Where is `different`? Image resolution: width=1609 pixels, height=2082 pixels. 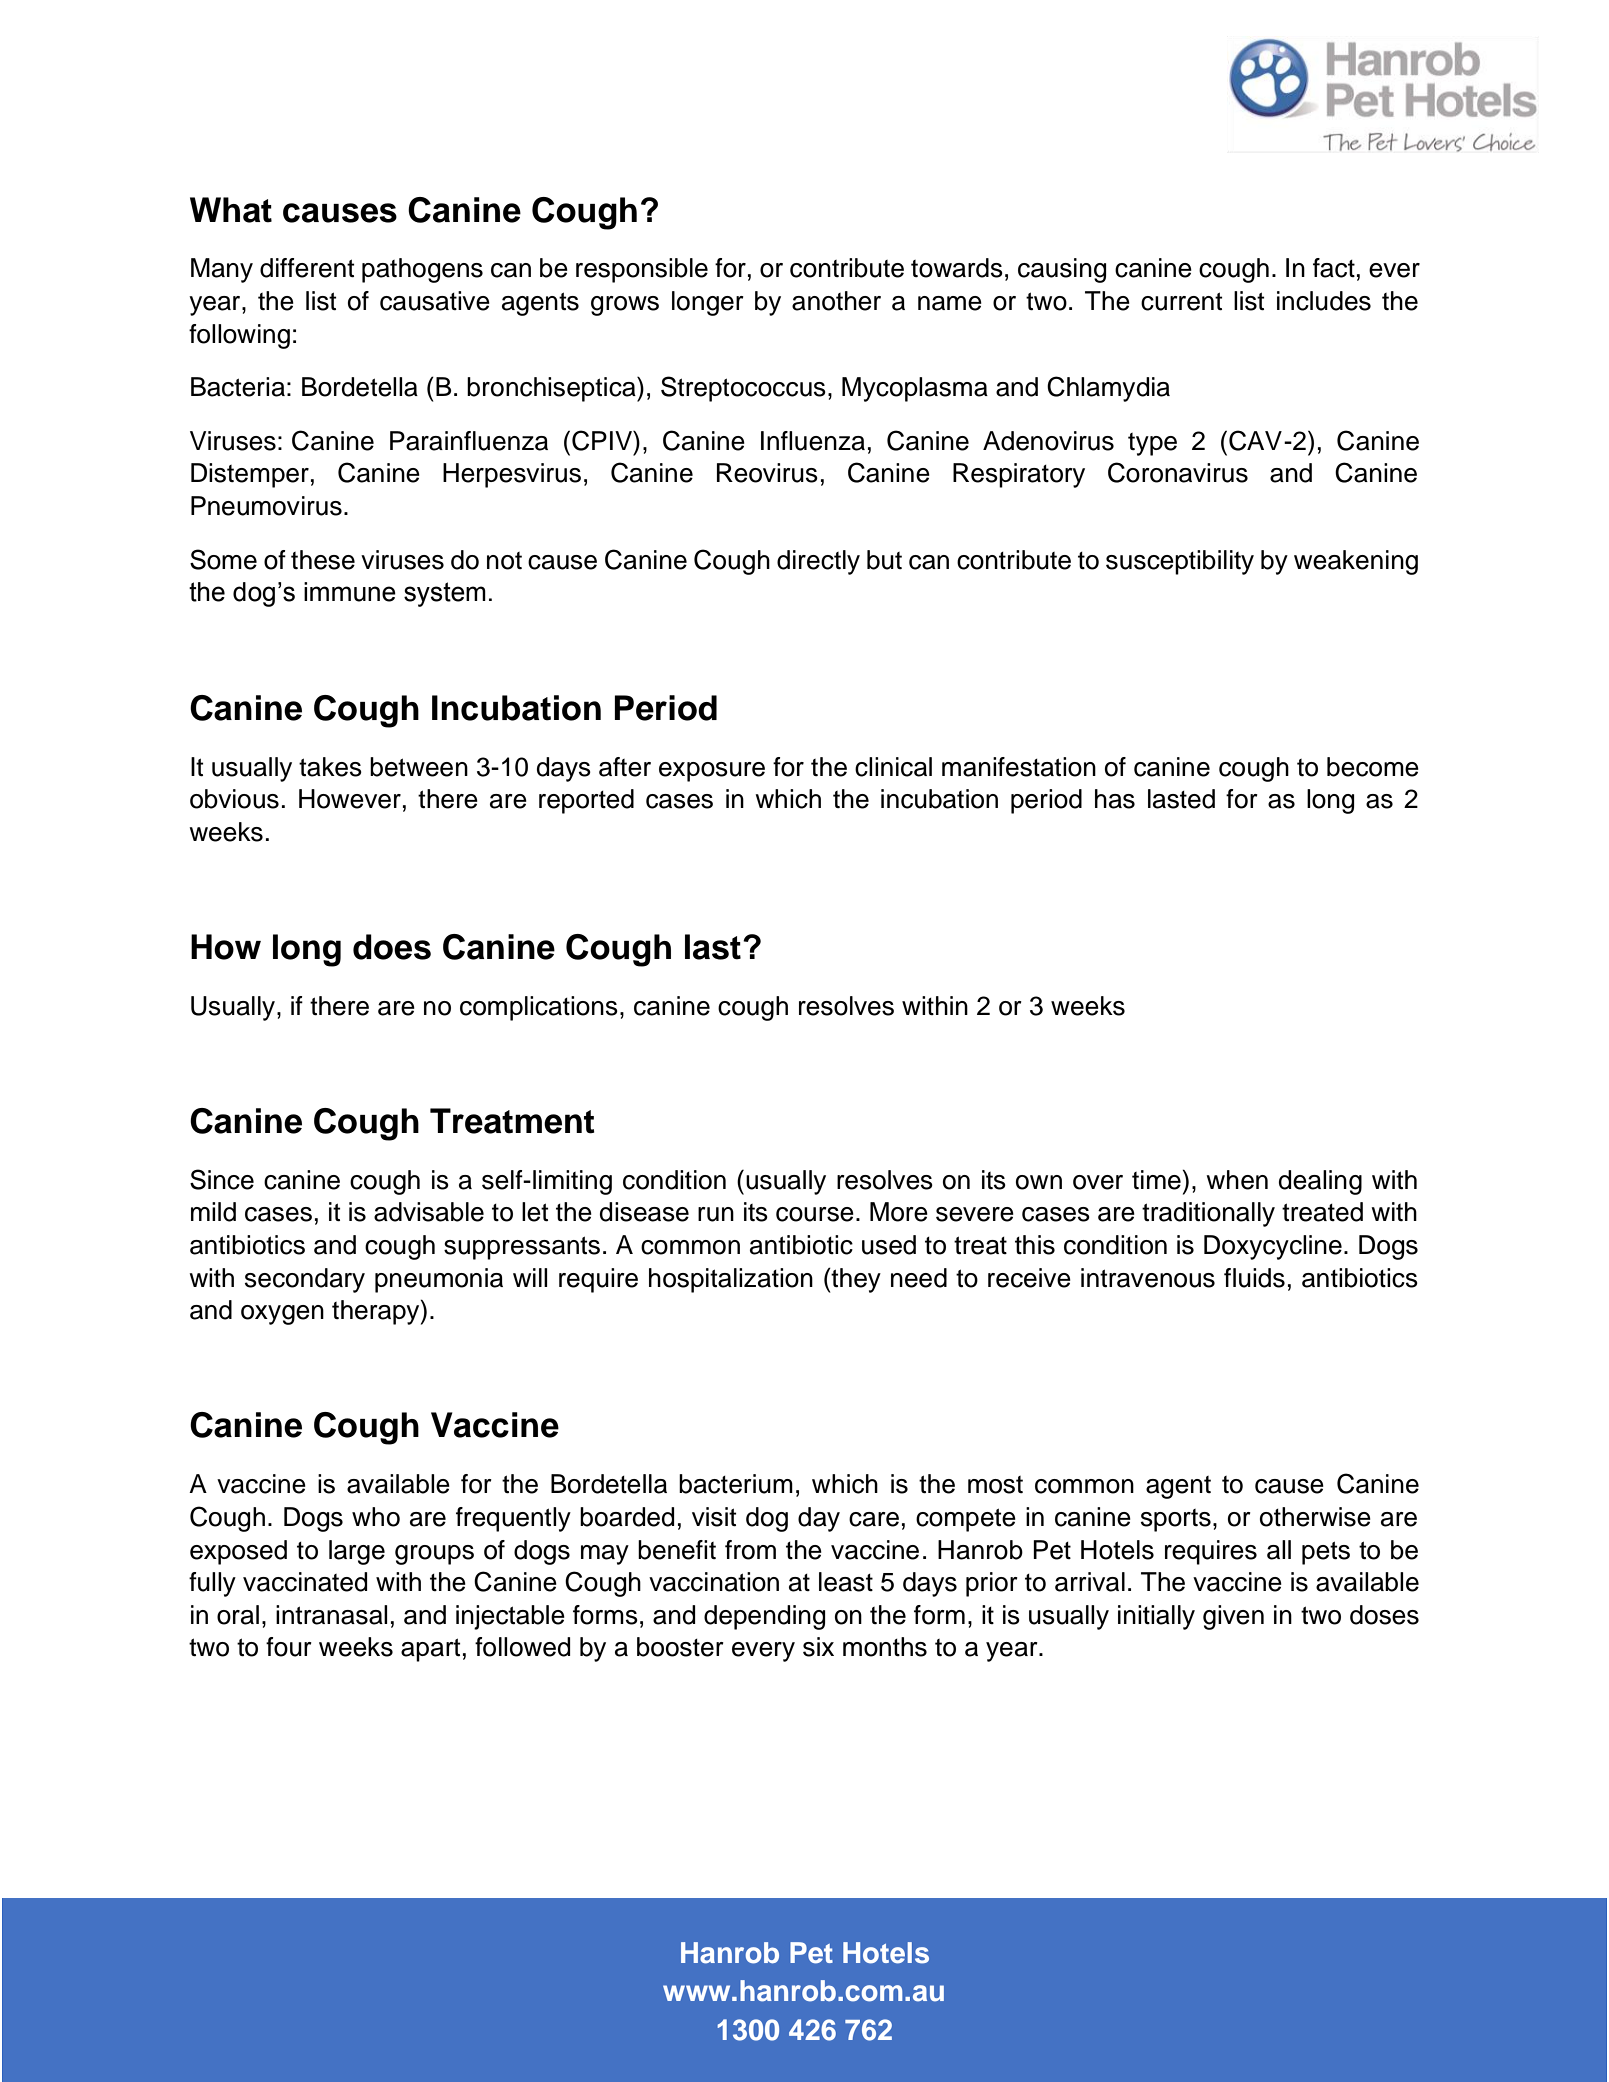
different is located at coordinates (307, 268).
